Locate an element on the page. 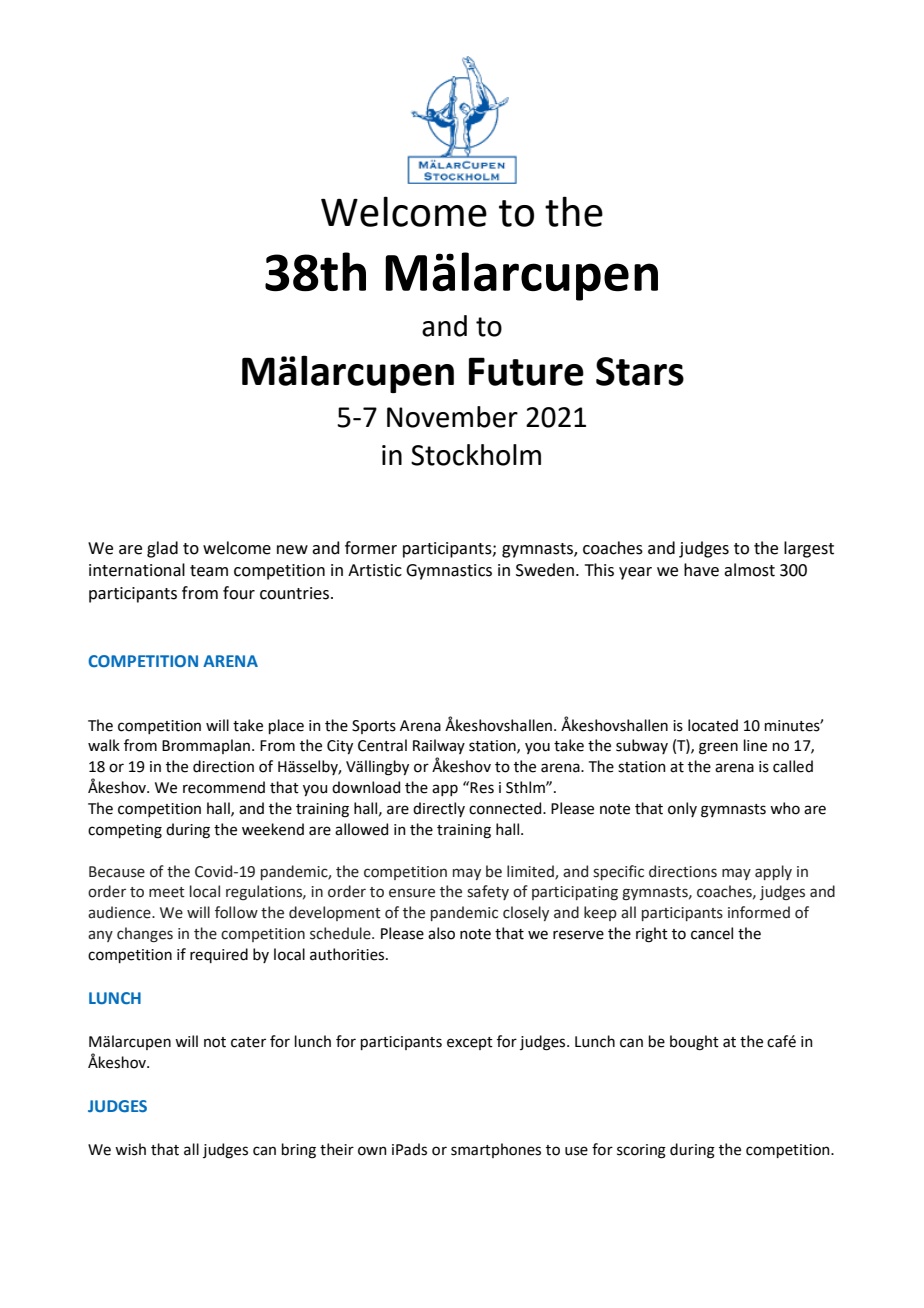  wish is located at coordinates (130, 1149).
